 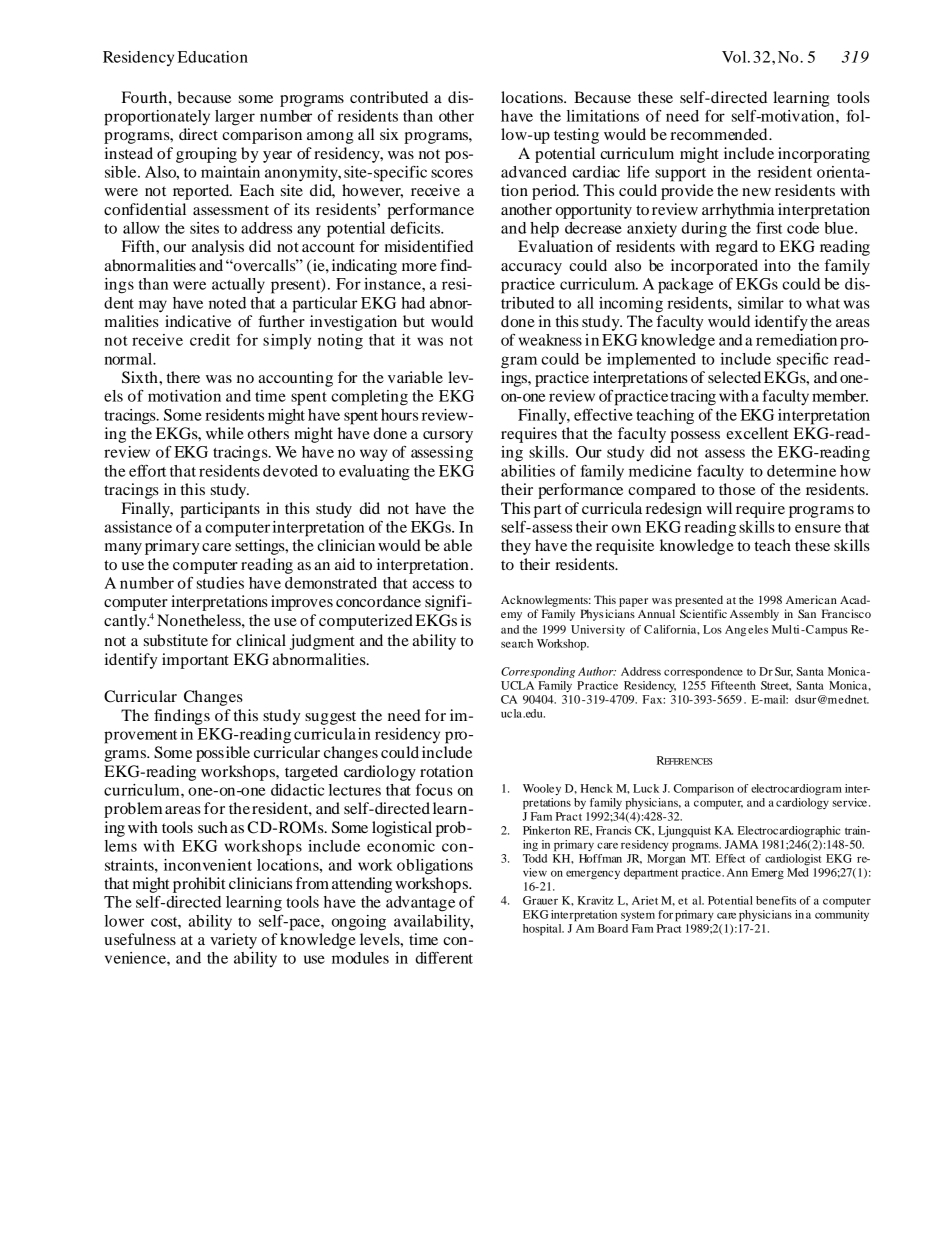 What do you see at coordinates (720, 134) in the screenshot?
I see `recommended` at bounding box center [720, 134].
